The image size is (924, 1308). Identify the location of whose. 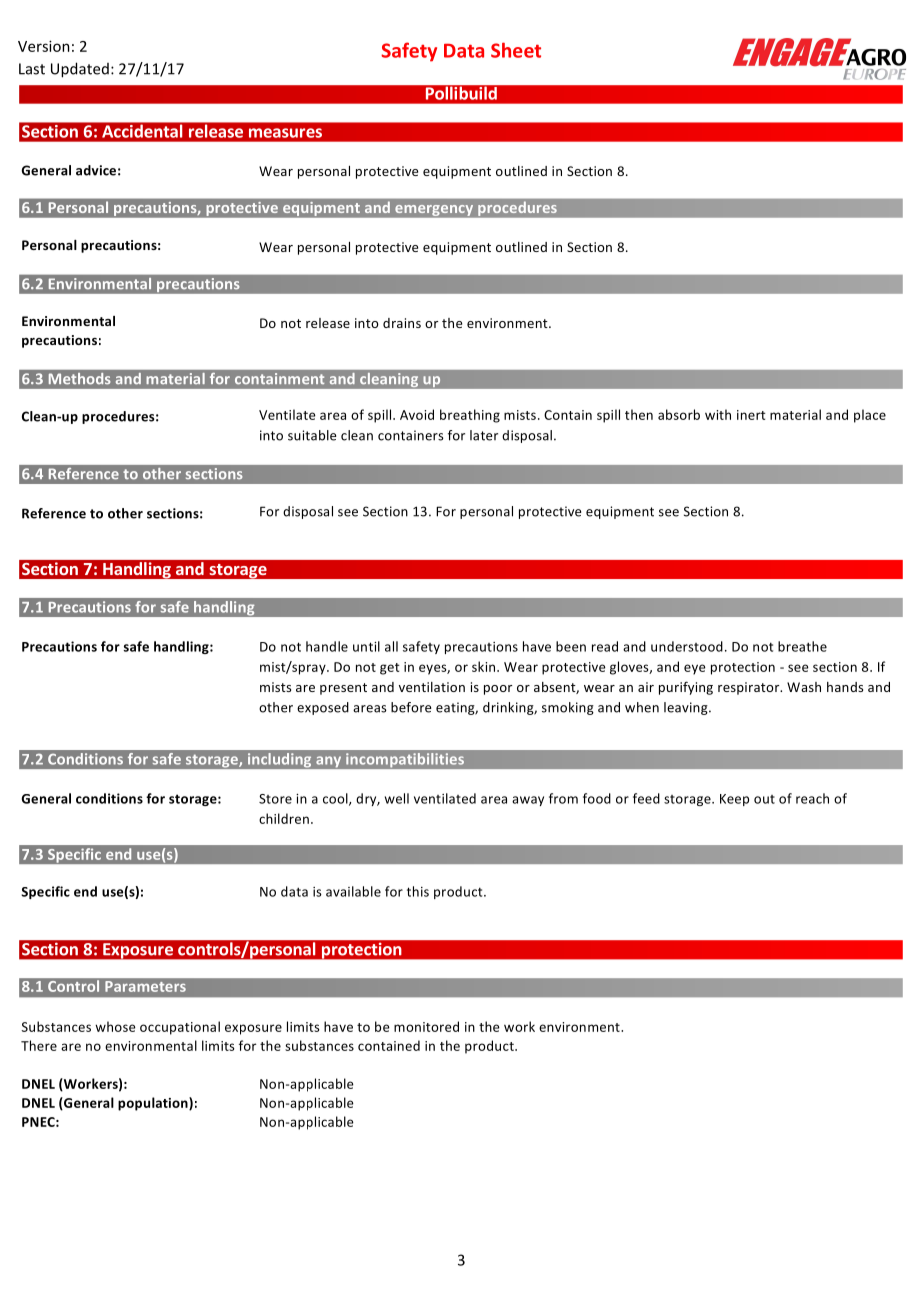
(115, 1026).
